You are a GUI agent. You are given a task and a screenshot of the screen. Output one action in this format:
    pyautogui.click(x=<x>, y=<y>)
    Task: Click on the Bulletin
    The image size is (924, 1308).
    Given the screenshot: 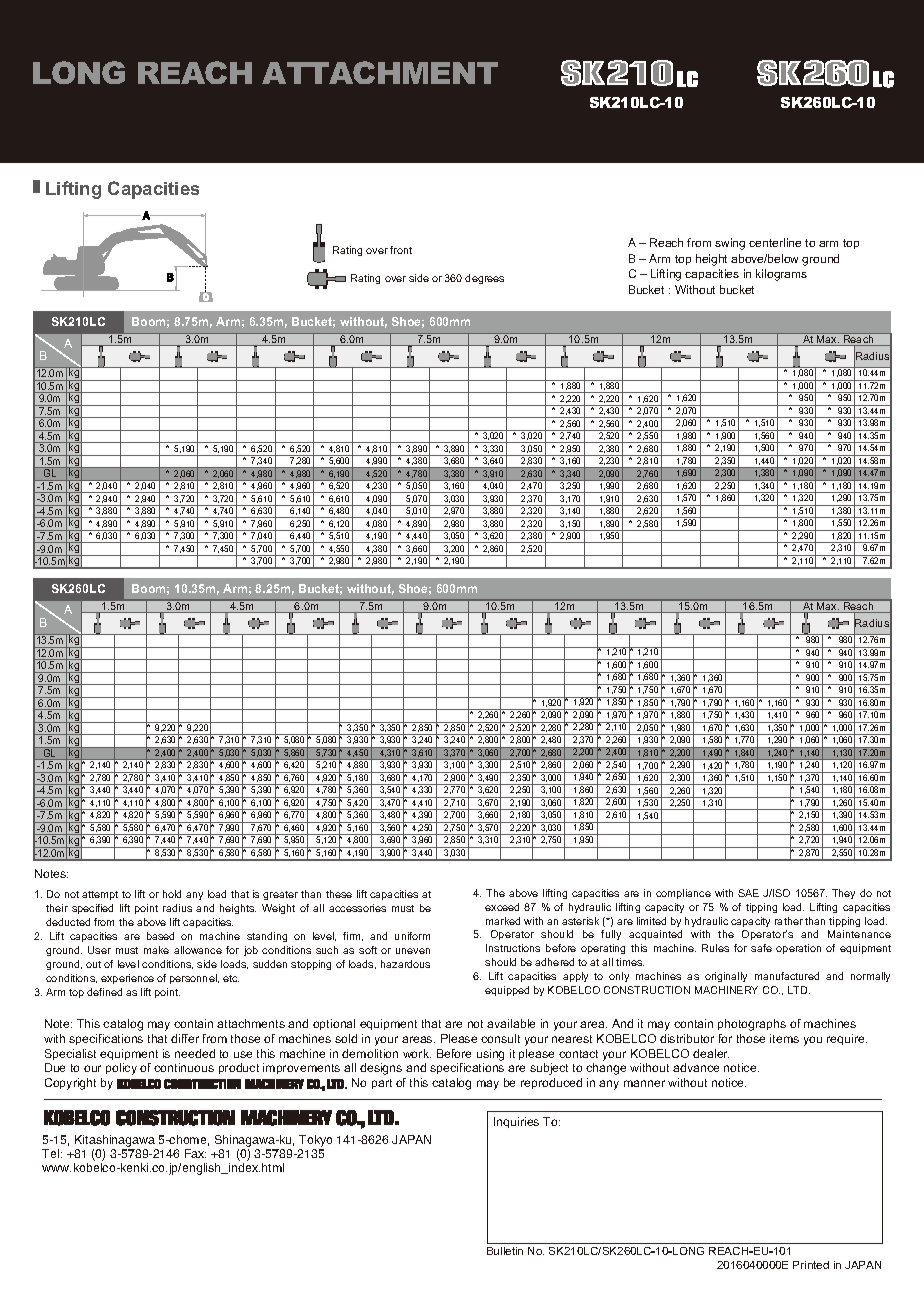 What is the action you would take?
    pyautogui.click(x=505, y=1251)
